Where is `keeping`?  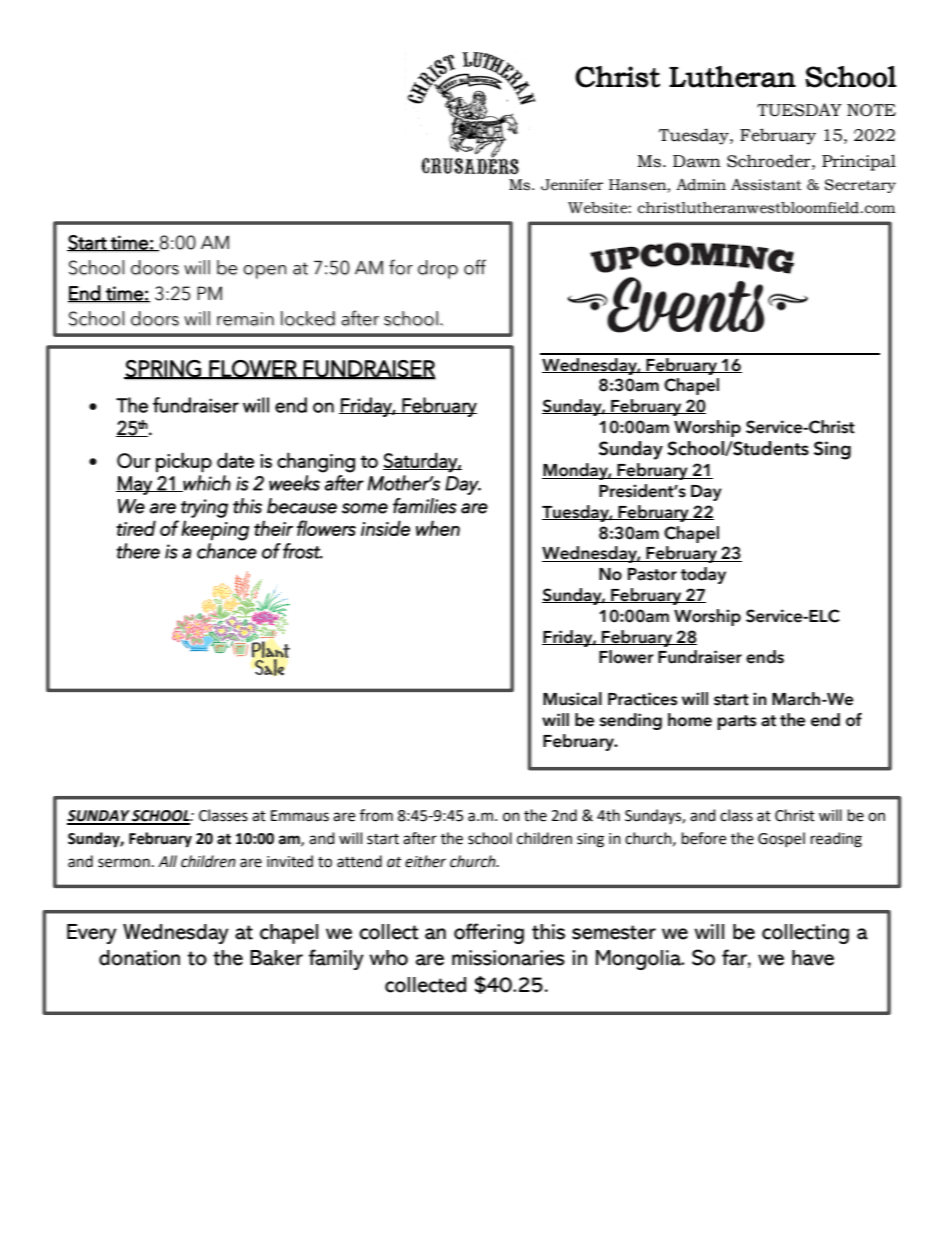 keeping is located at coordinates (215, 530).
